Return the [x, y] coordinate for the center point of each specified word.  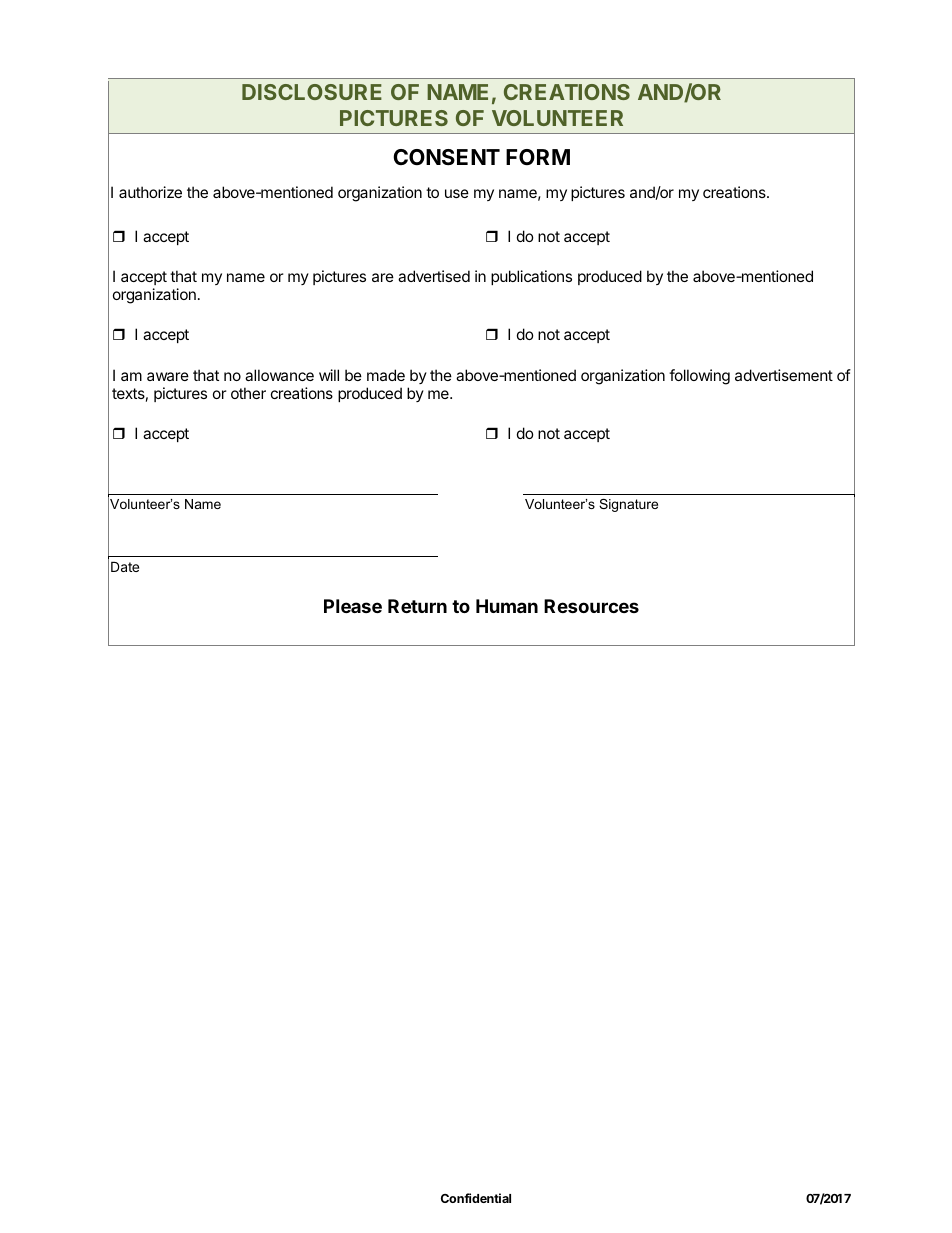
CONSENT [446, 157]
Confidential [476, 1198]
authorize [150, 192]
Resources [591, 606]
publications [531, 277]
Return [417, 606]
